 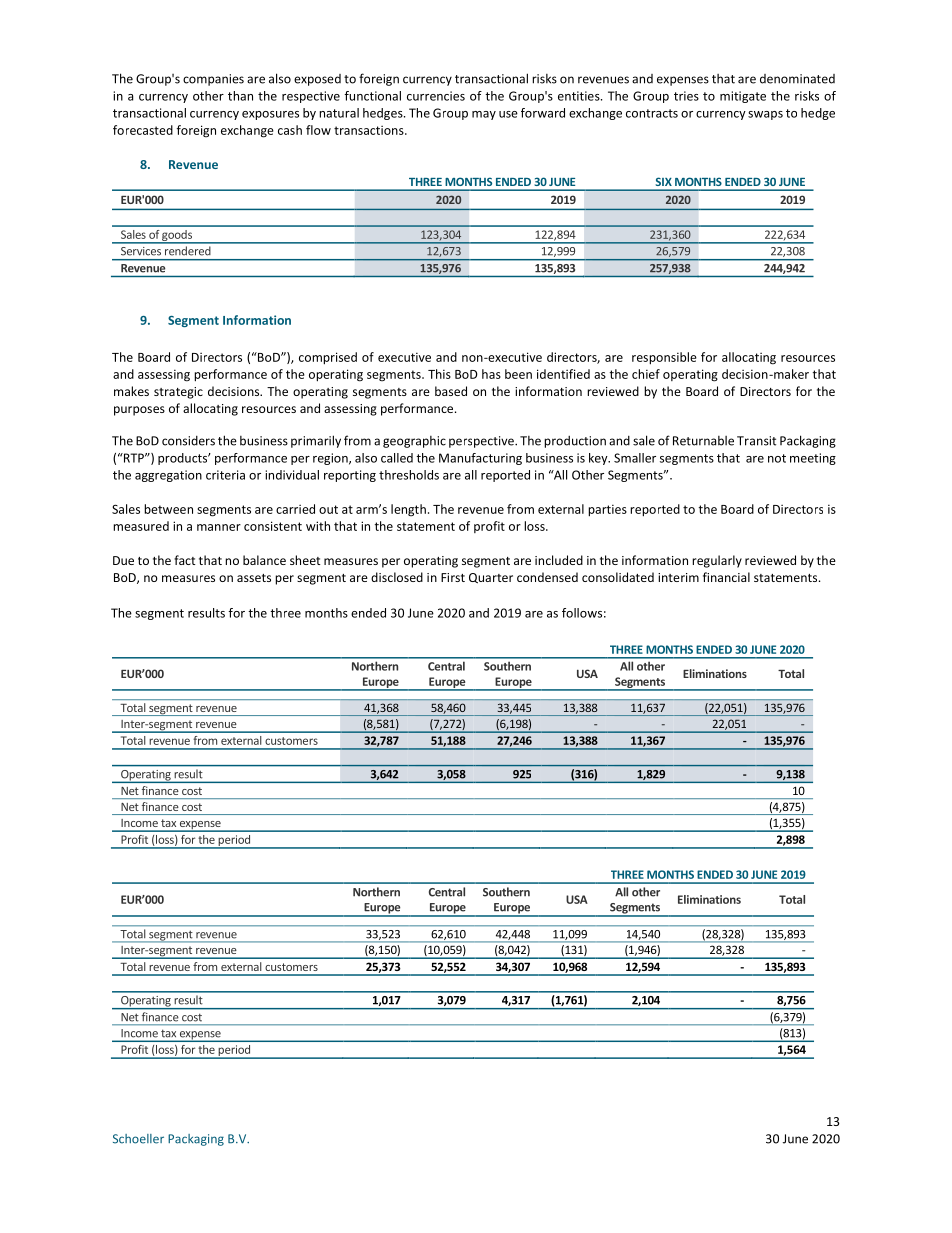 I want to click on responsible, so click(x=664, y=358).
